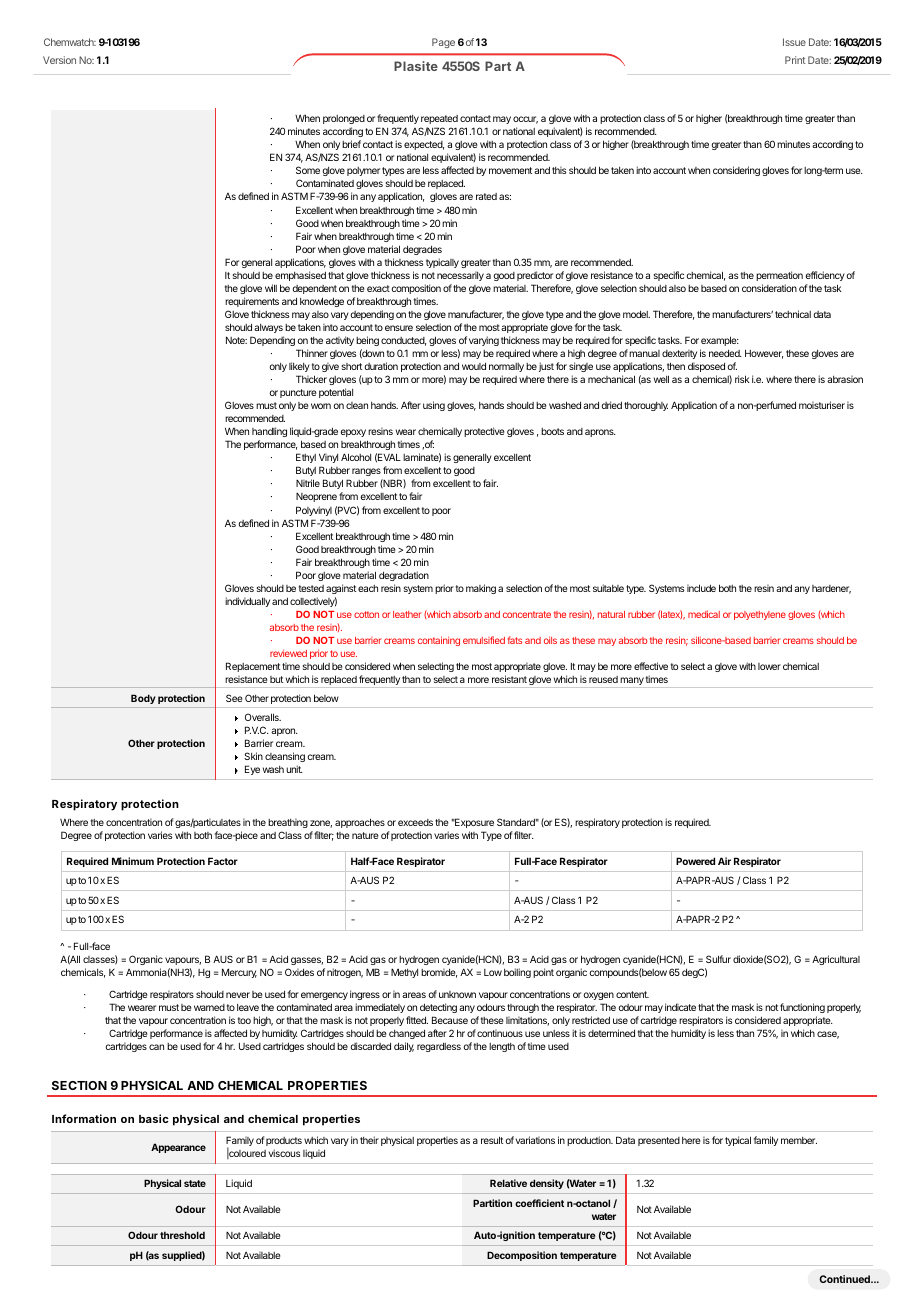 This image has height=1308, width=924. Describe the element at coordinates (769, 288) in the image. I see `consideration` at that location.
